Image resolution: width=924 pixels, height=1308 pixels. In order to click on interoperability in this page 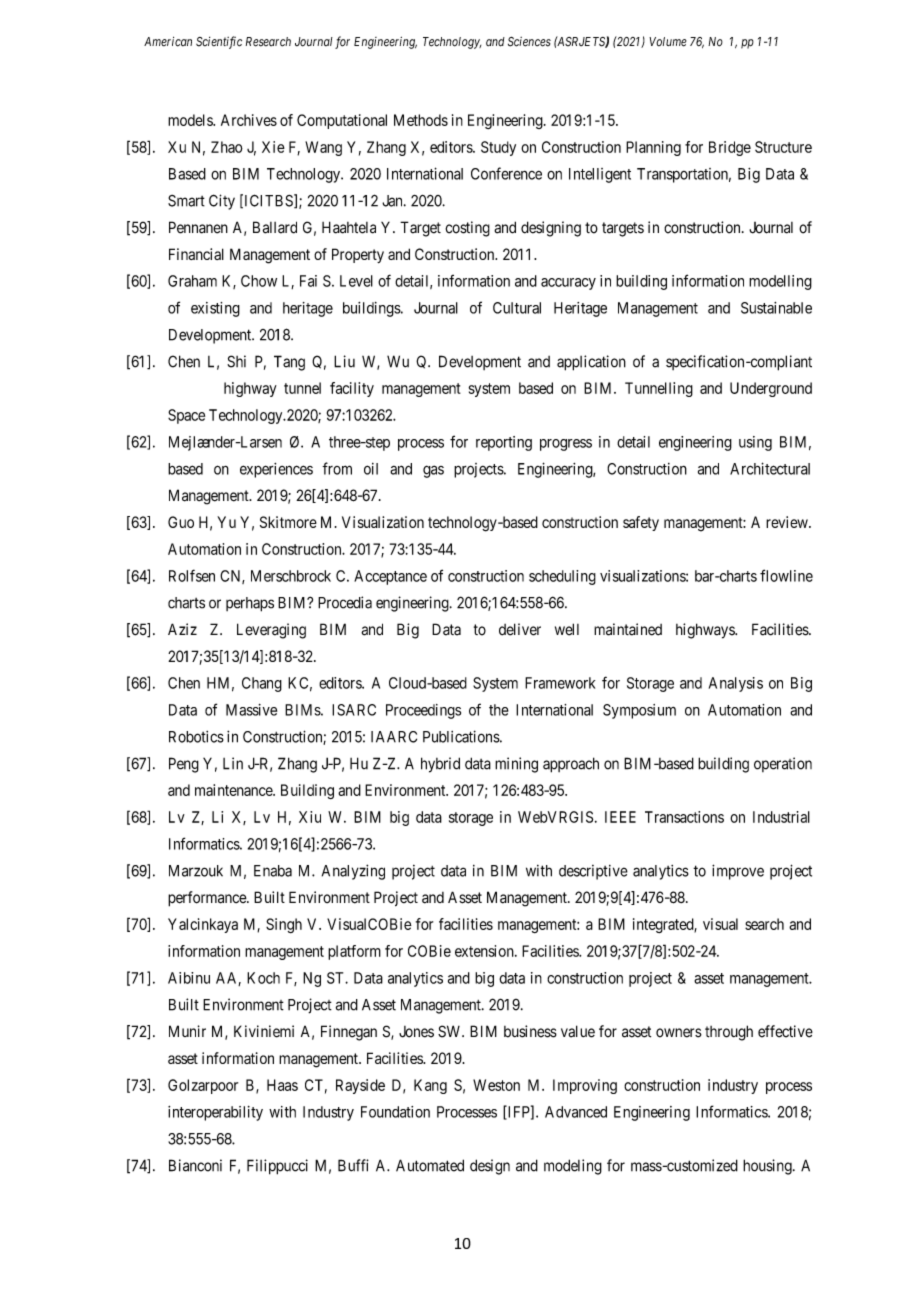, I will do `click(215, 1113)`.
